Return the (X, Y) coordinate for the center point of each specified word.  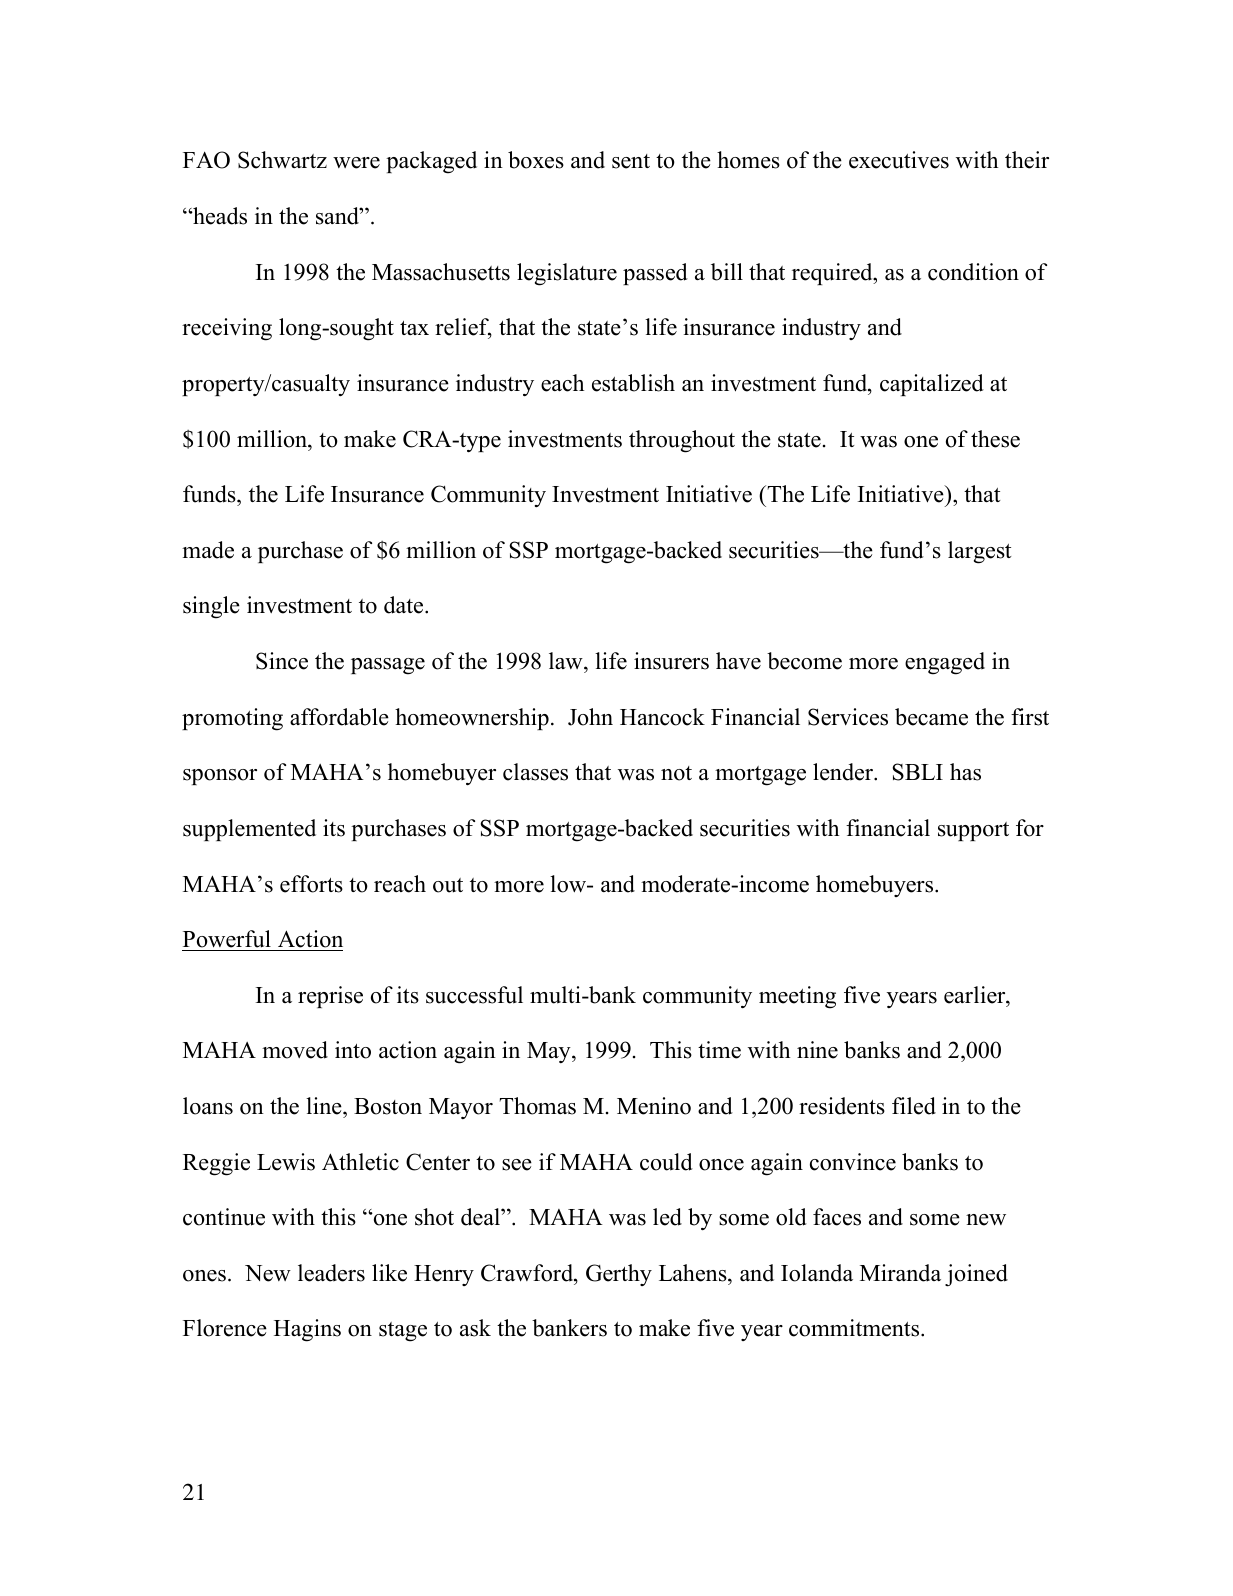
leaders (331, 1273)
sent (631, 161)
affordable (339, 717)
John (590, 717)
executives (899, 160)
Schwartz (282, 160)
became (931, 717)
